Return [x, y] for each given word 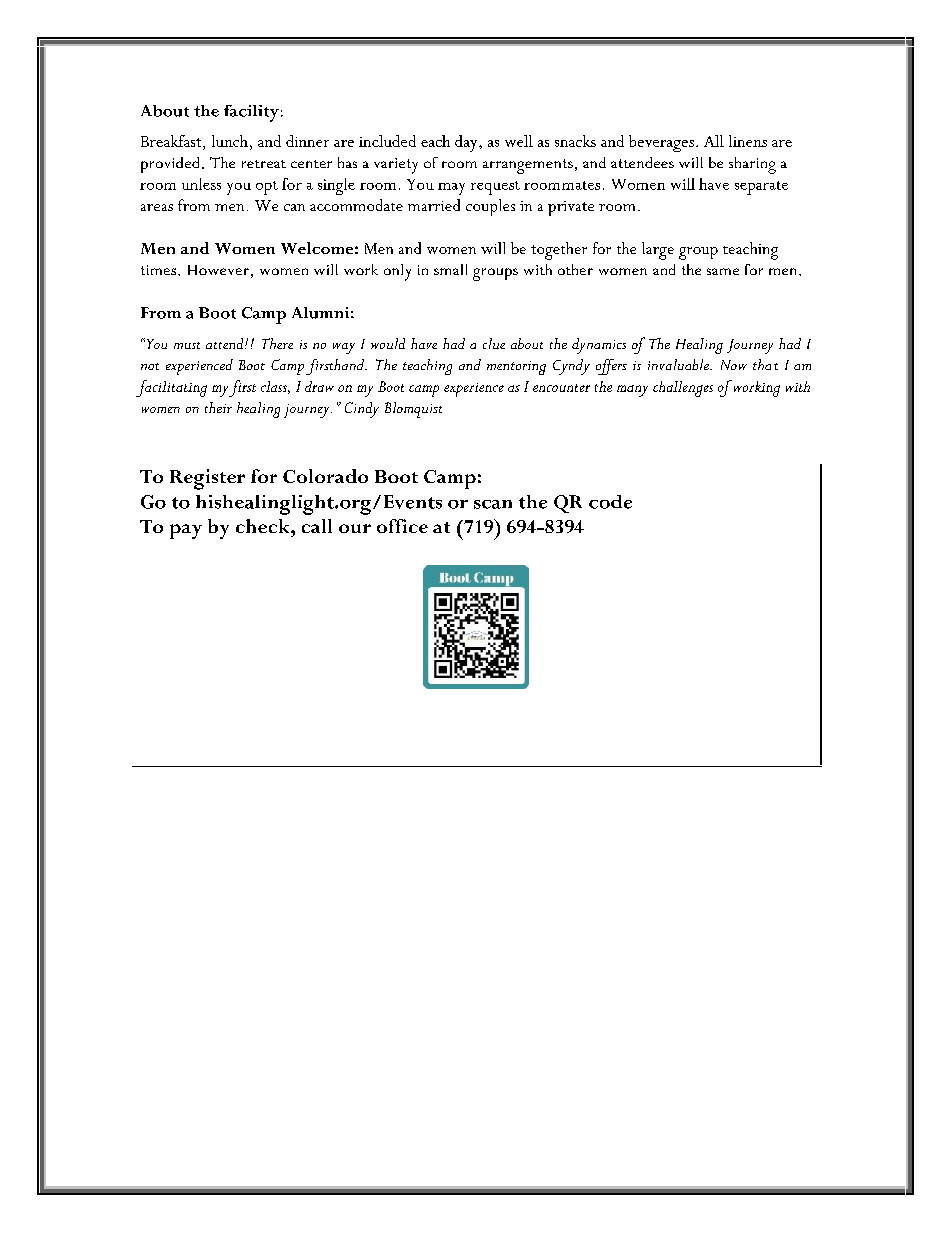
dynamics [599, 346]
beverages [661, 143]
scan [493, 504]
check [264, 526]
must [187, 345]
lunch [230, 141]
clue [494, 343]
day [467, 143]
